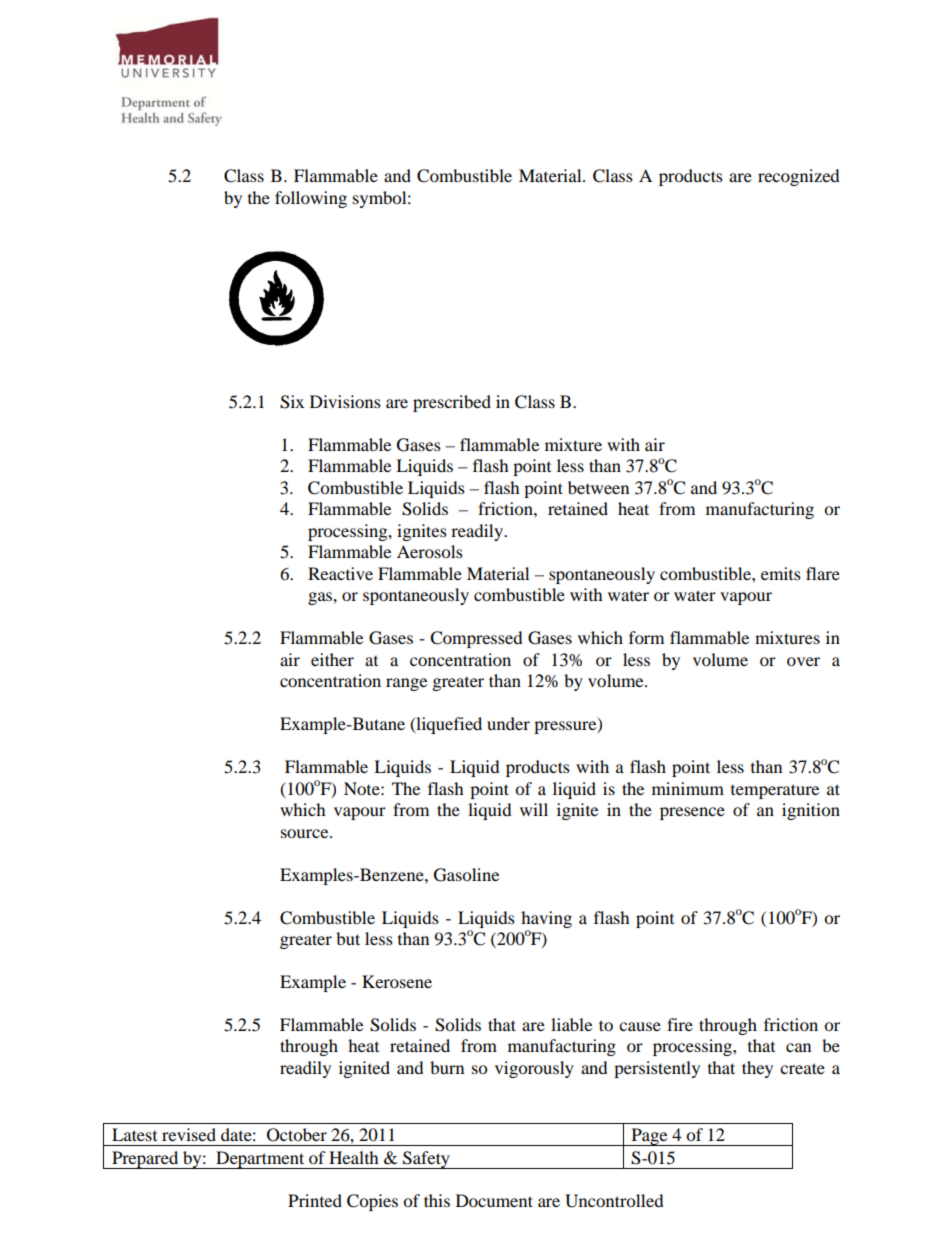  What do you see at coordinates (345, 401) in the screenshot?
I see `Divisions` at bounding box center [345, 401].
